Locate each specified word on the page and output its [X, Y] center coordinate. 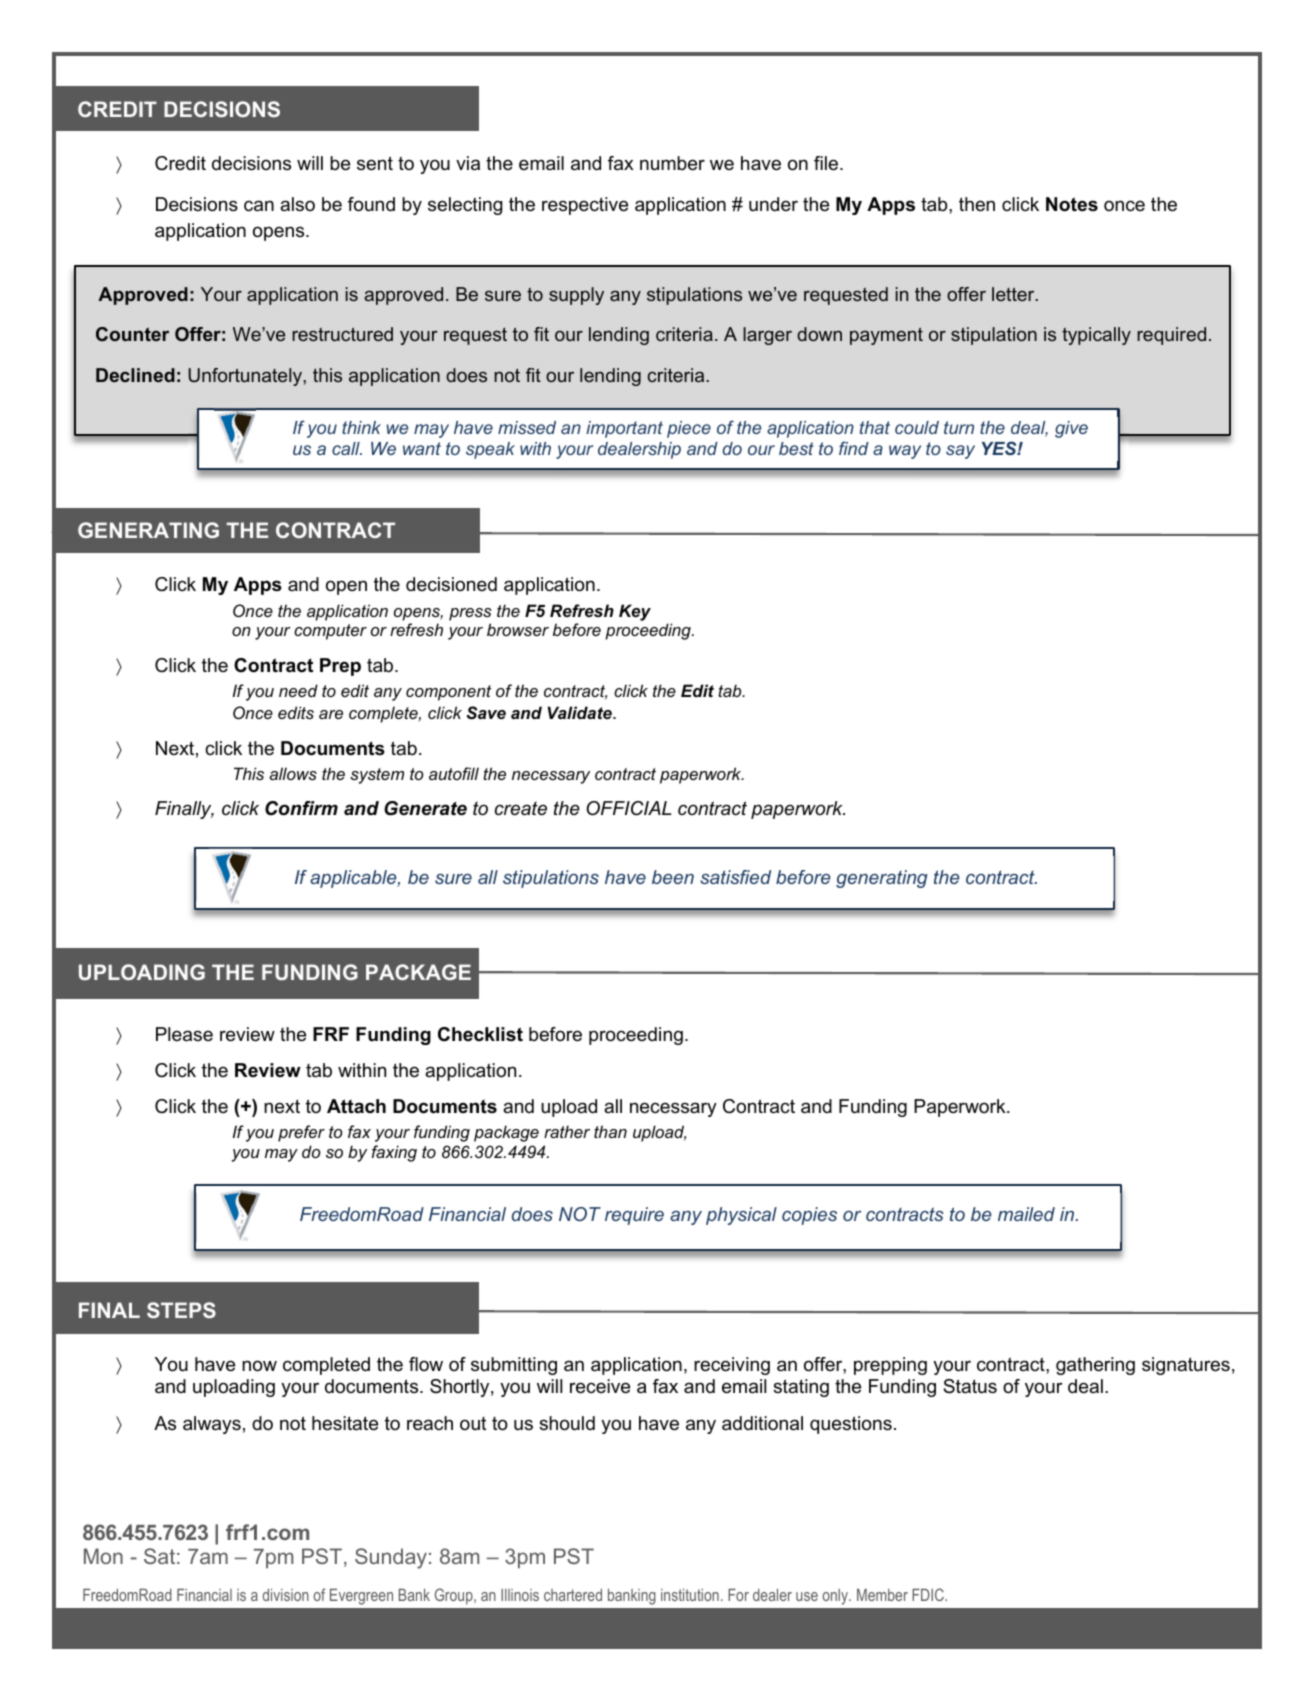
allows [293, 773]
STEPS [181, 1310]
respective [585, 206]
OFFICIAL [628, 808]
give [1071, 429]
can [259, 206]
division [286, 1595]
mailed [1026, 1214]
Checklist [480, 1034]
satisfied [735, 877]
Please [184, 1034]
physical [741, 1216]
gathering [1095, 1366]
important [624, 429]
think [361, 427]
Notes [1072, 204]
